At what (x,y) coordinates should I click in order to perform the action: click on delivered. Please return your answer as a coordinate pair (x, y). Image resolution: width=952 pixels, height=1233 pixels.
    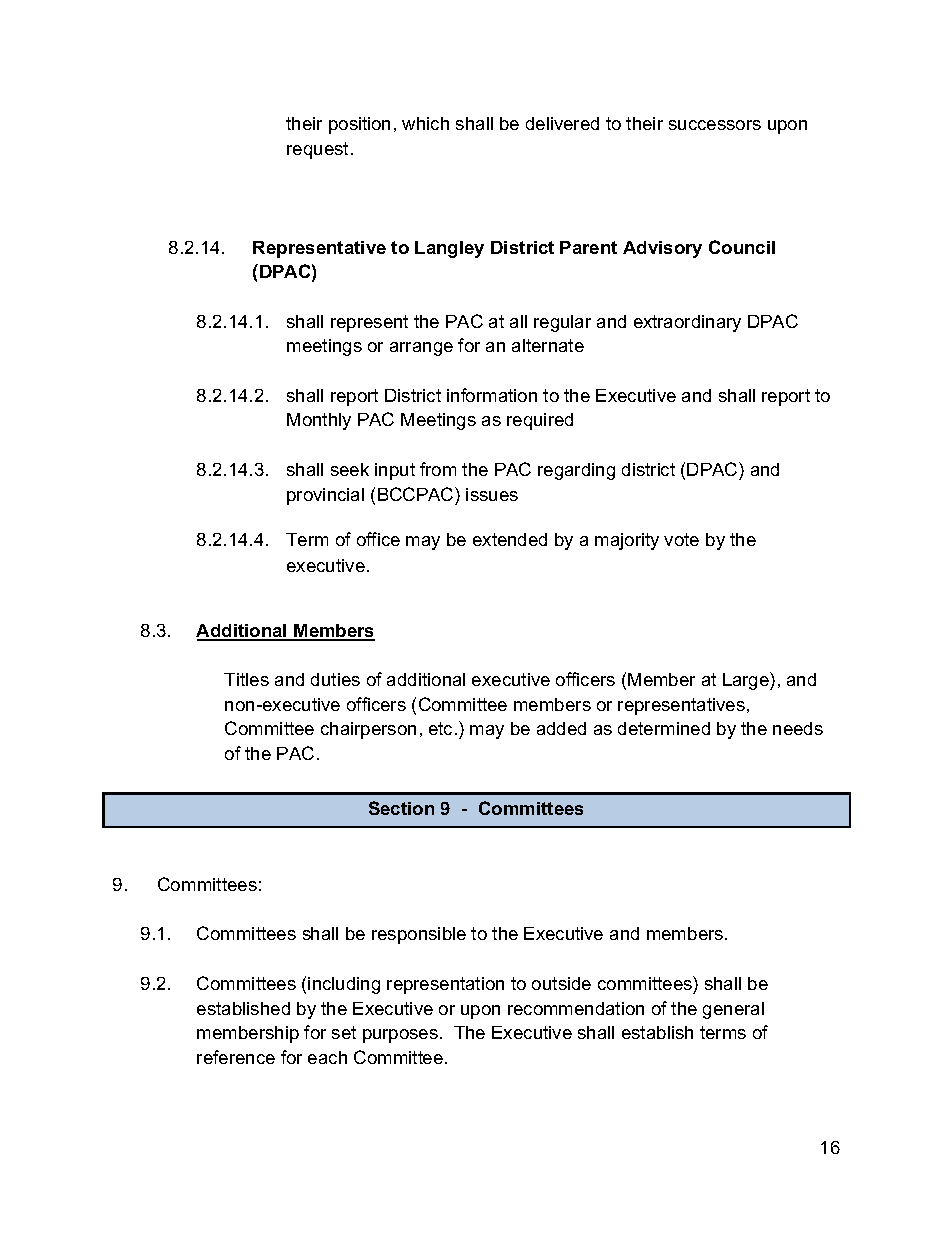
    Looking at the image, I should click on (562, 123).
